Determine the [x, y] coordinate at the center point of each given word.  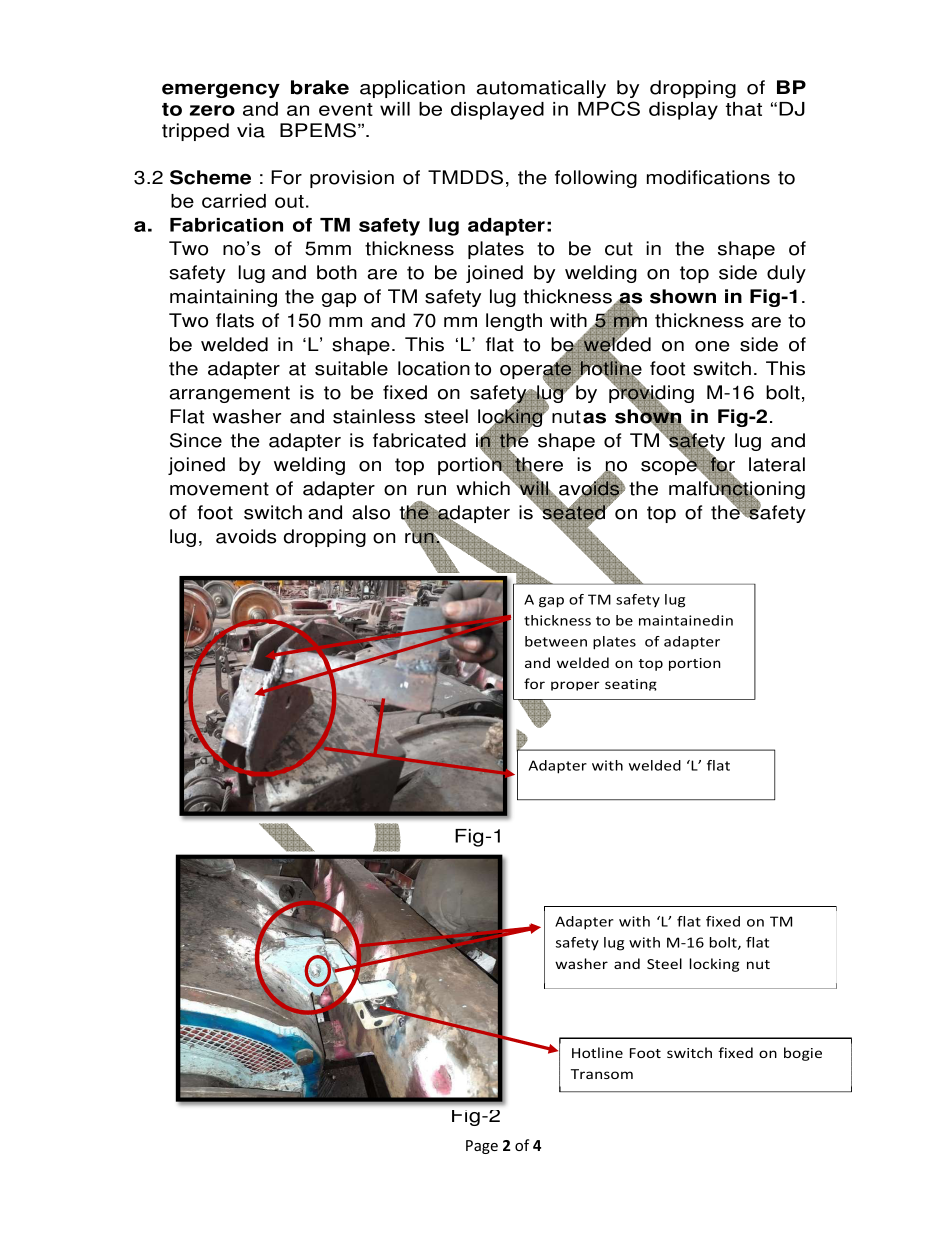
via [251, 130]
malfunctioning [737, 490]
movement [219, 489]
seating [631, 685]
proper [575, 686]
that [744, 109]
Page [482, 1147]
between [556, 641]
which [484, 487]
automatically [541, 89]
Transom [602, 1074]
